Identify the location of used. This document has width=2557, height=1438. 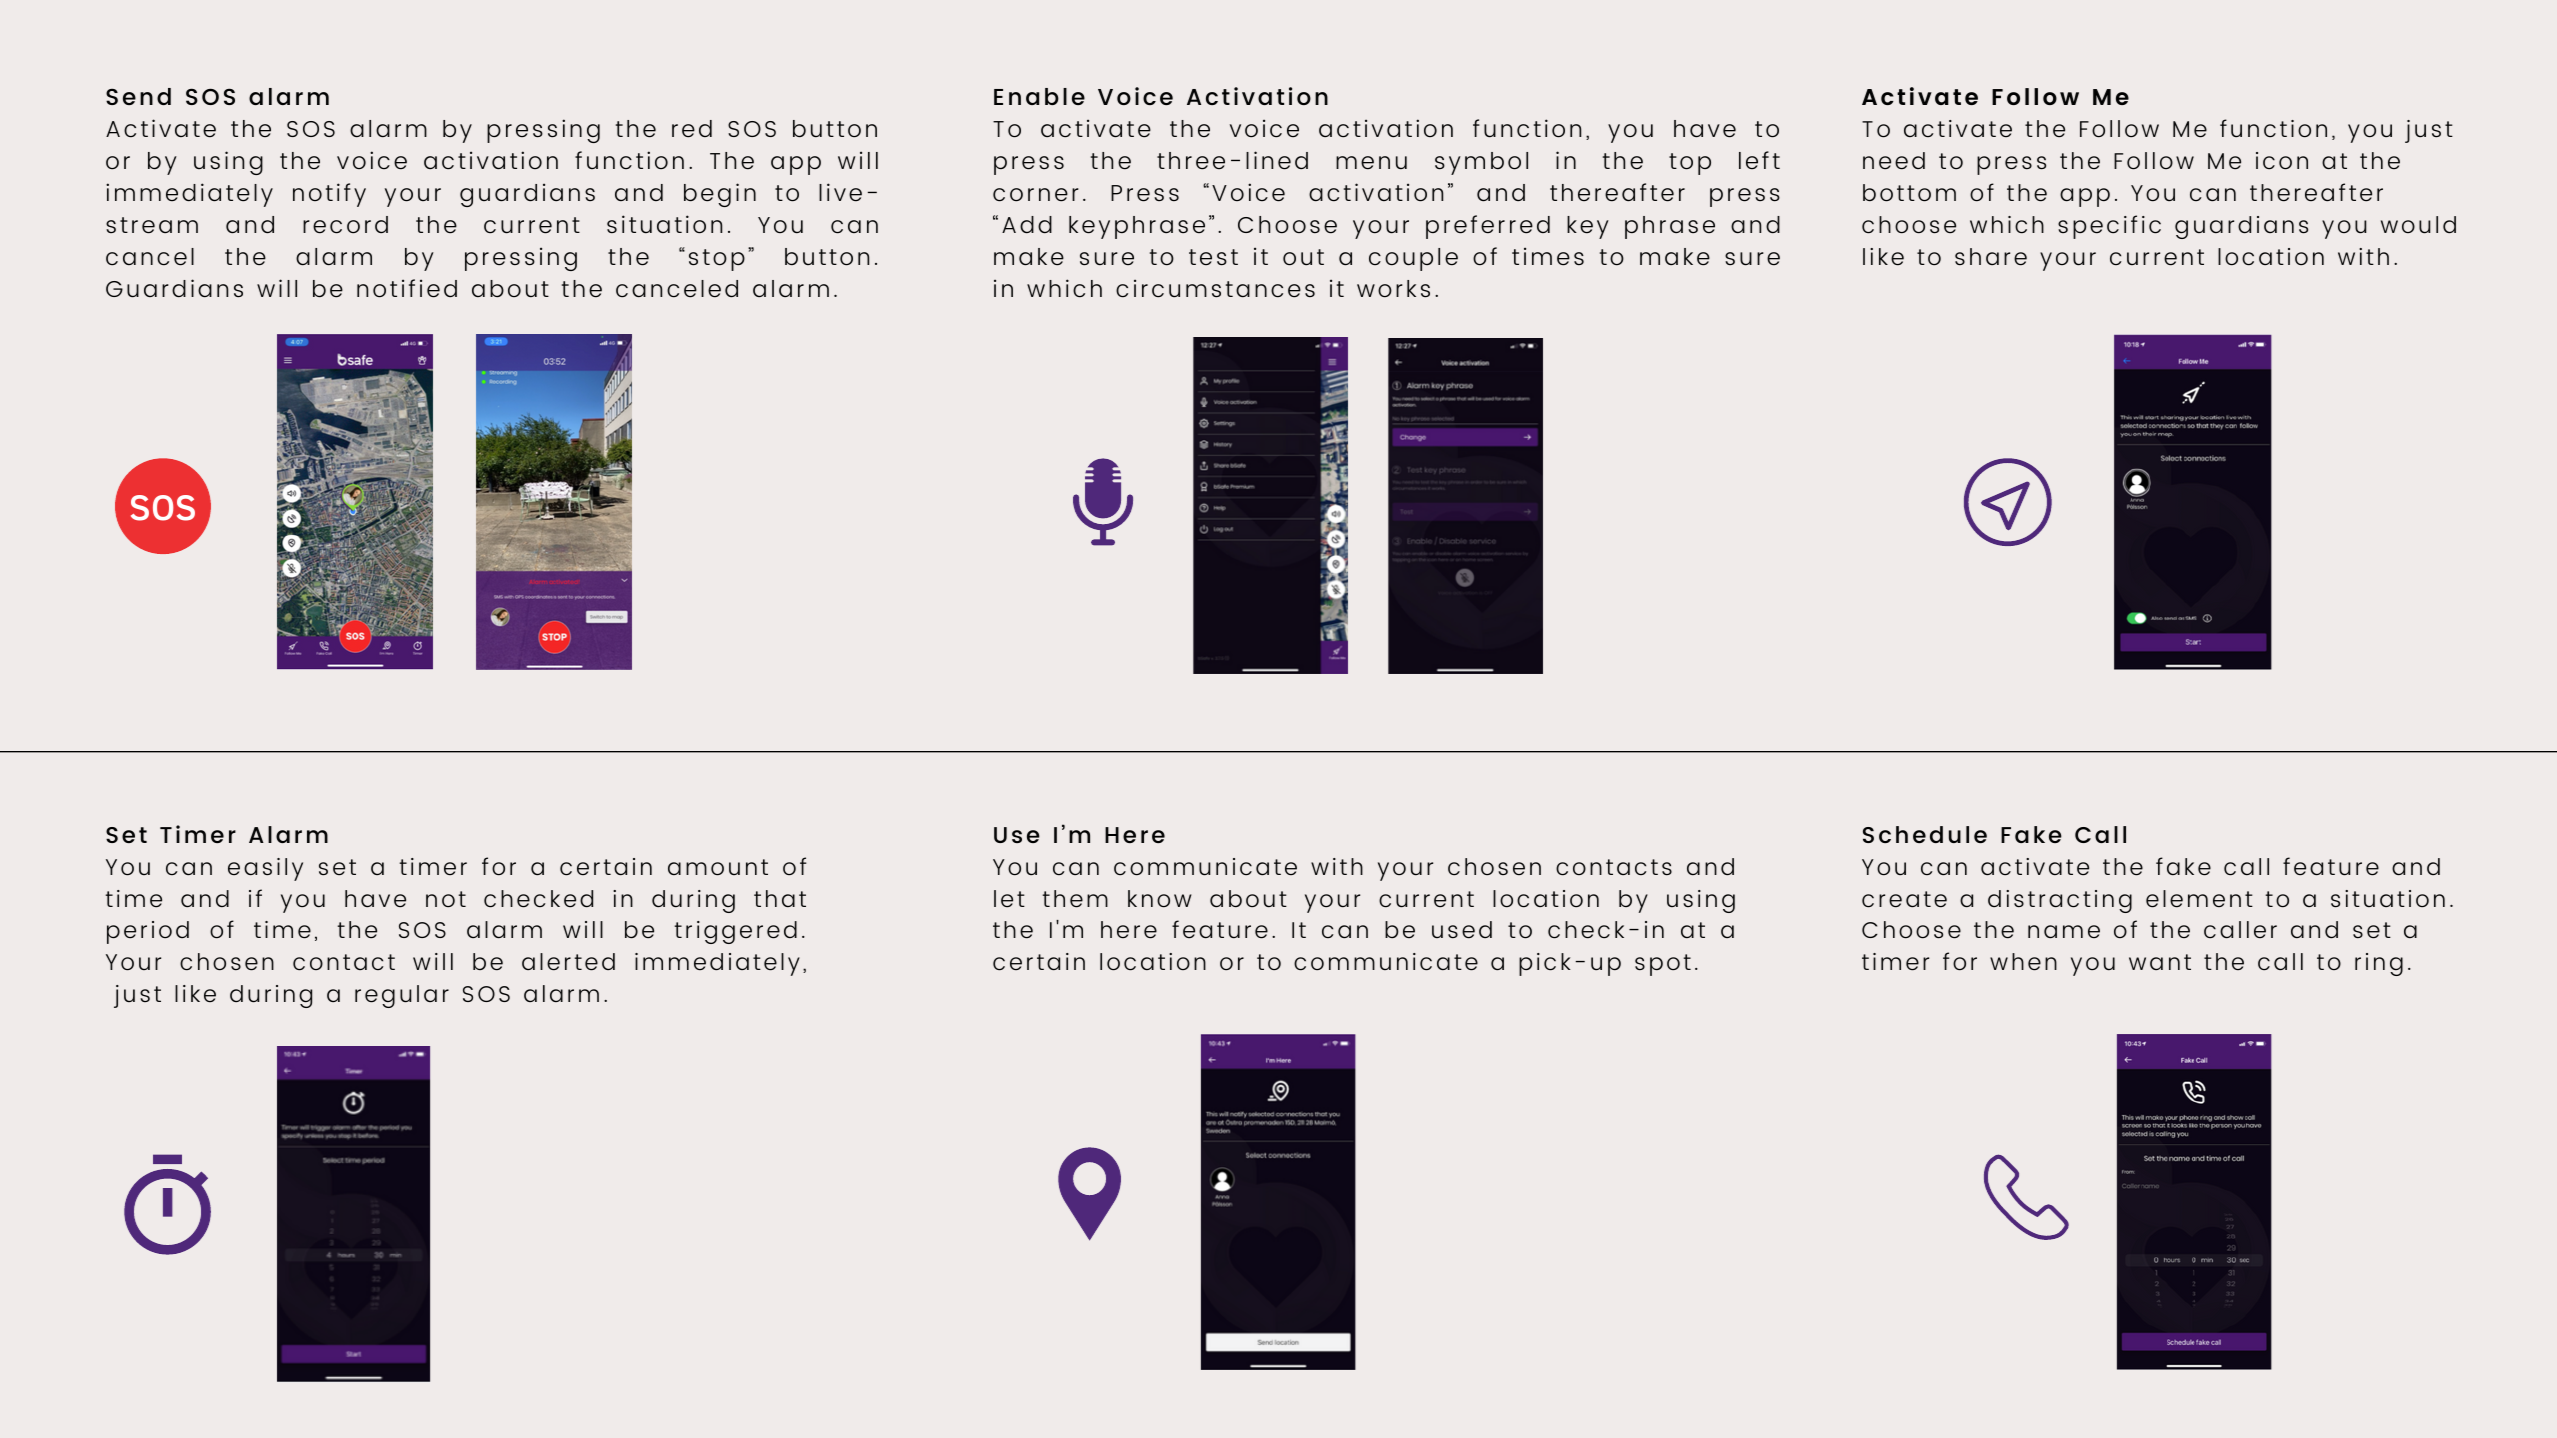
(1462, 930).
